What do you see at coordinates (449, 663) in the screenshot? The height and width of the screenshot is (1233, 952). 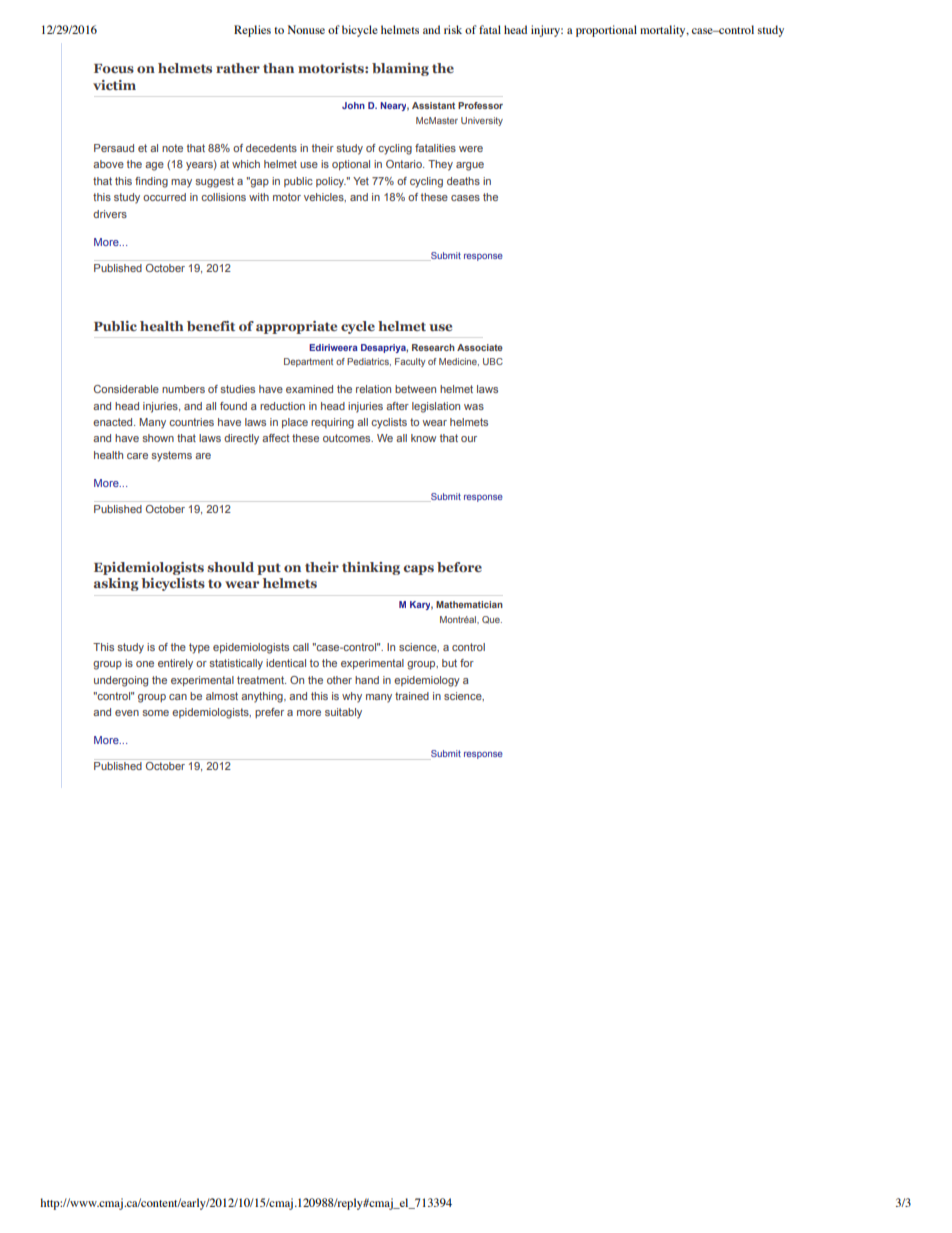 I see `but` at bounding box center [449, 663].
